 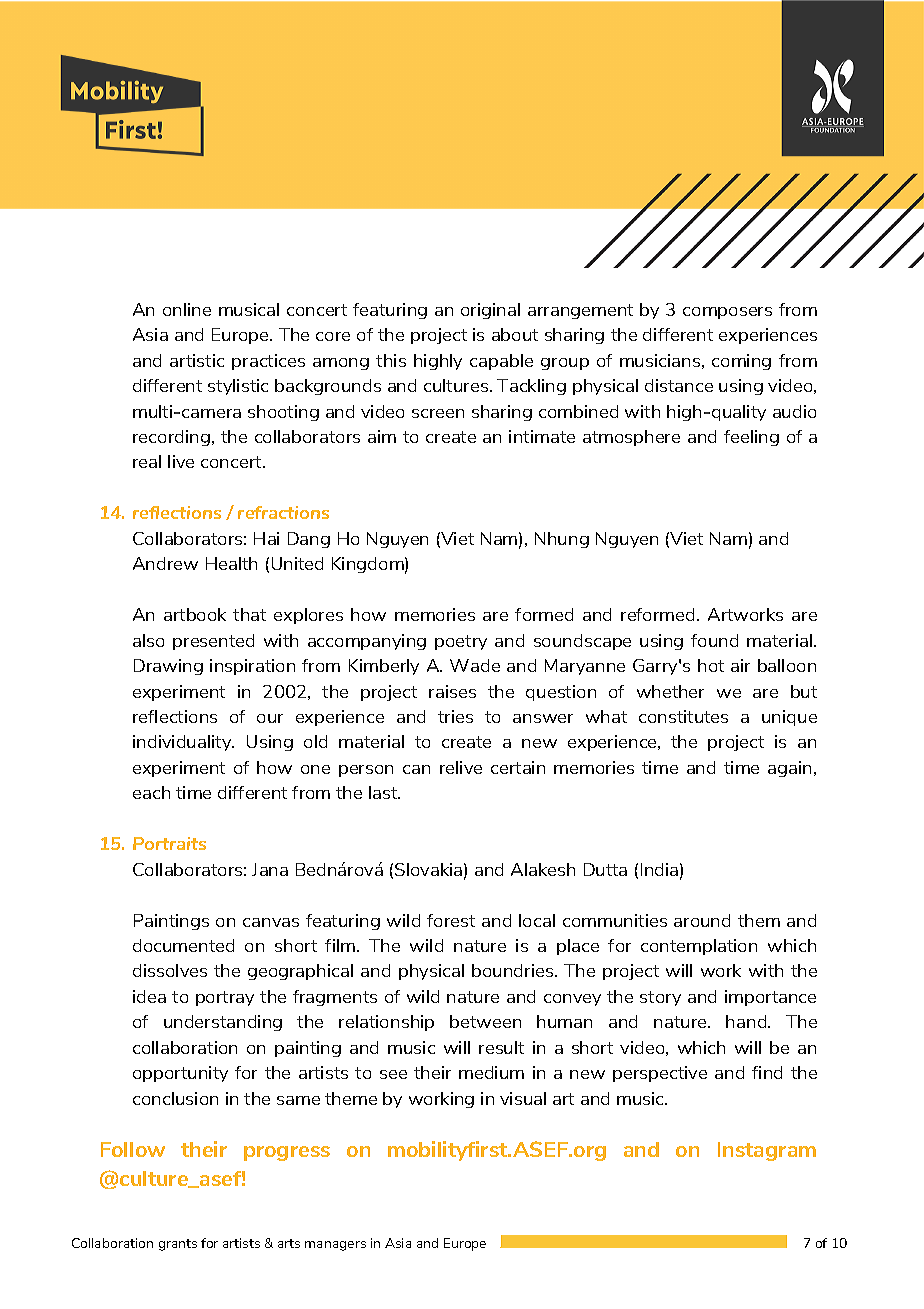 I want to click on Health, so click(x=231, y=563).
